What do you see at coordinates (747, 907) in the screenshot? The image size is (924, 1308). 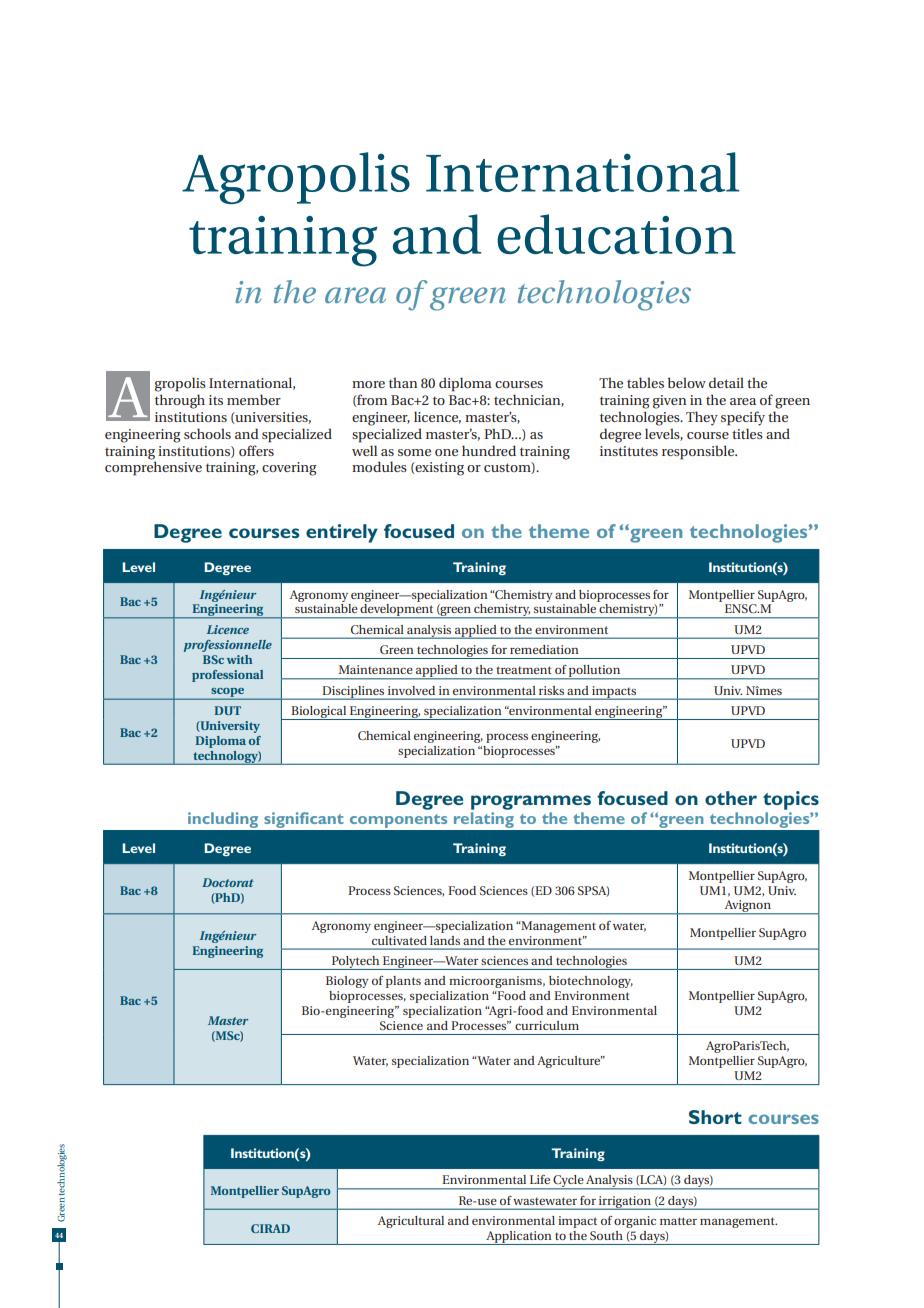 I see `Avignon` at bounding box center [747, 907].
